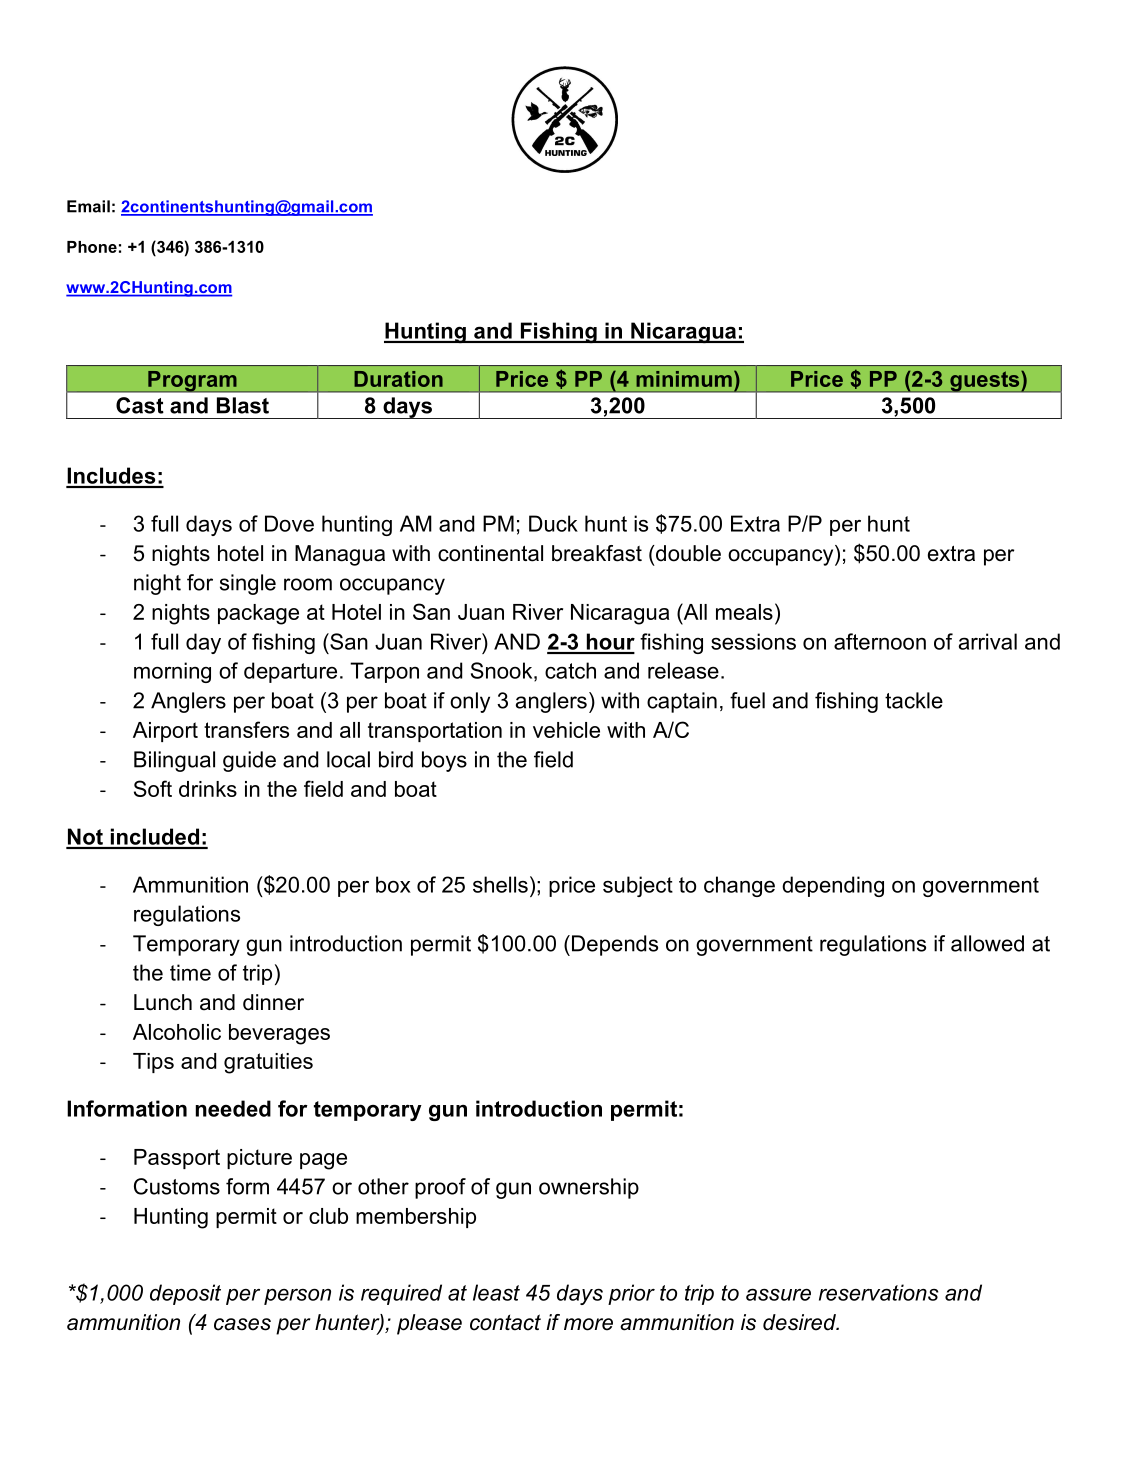 This document has width=1128, height=1459. What do you see at coordinates (615, 945) in the document?
I see `Depends` at bounding box center [615, 945].
